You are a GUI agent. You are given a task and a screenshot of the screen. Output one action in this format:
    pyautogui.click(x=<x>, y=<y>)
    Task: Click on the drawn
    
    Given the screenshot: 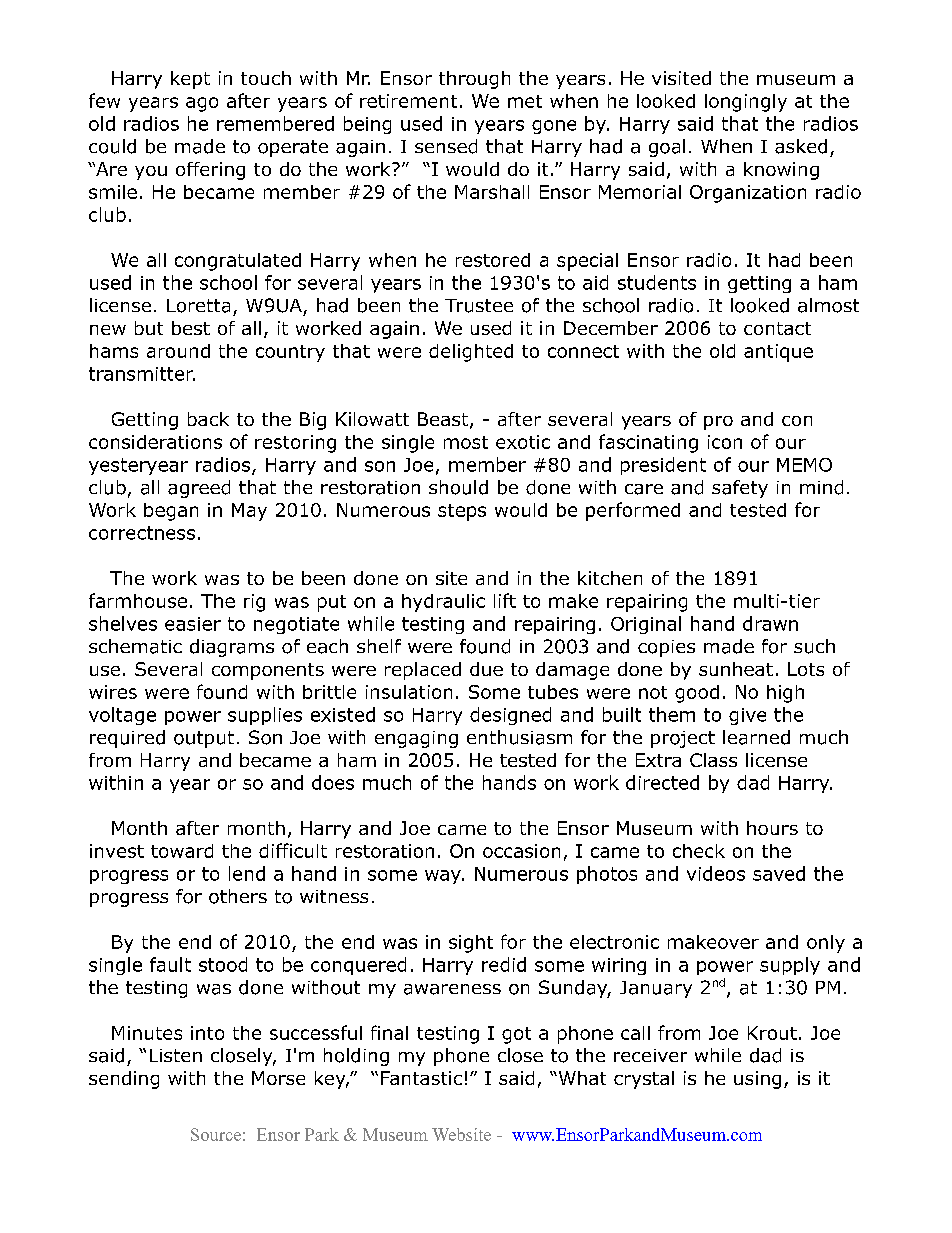 What is the action you would take?
    pyautogui.click(x=770, y=623)
